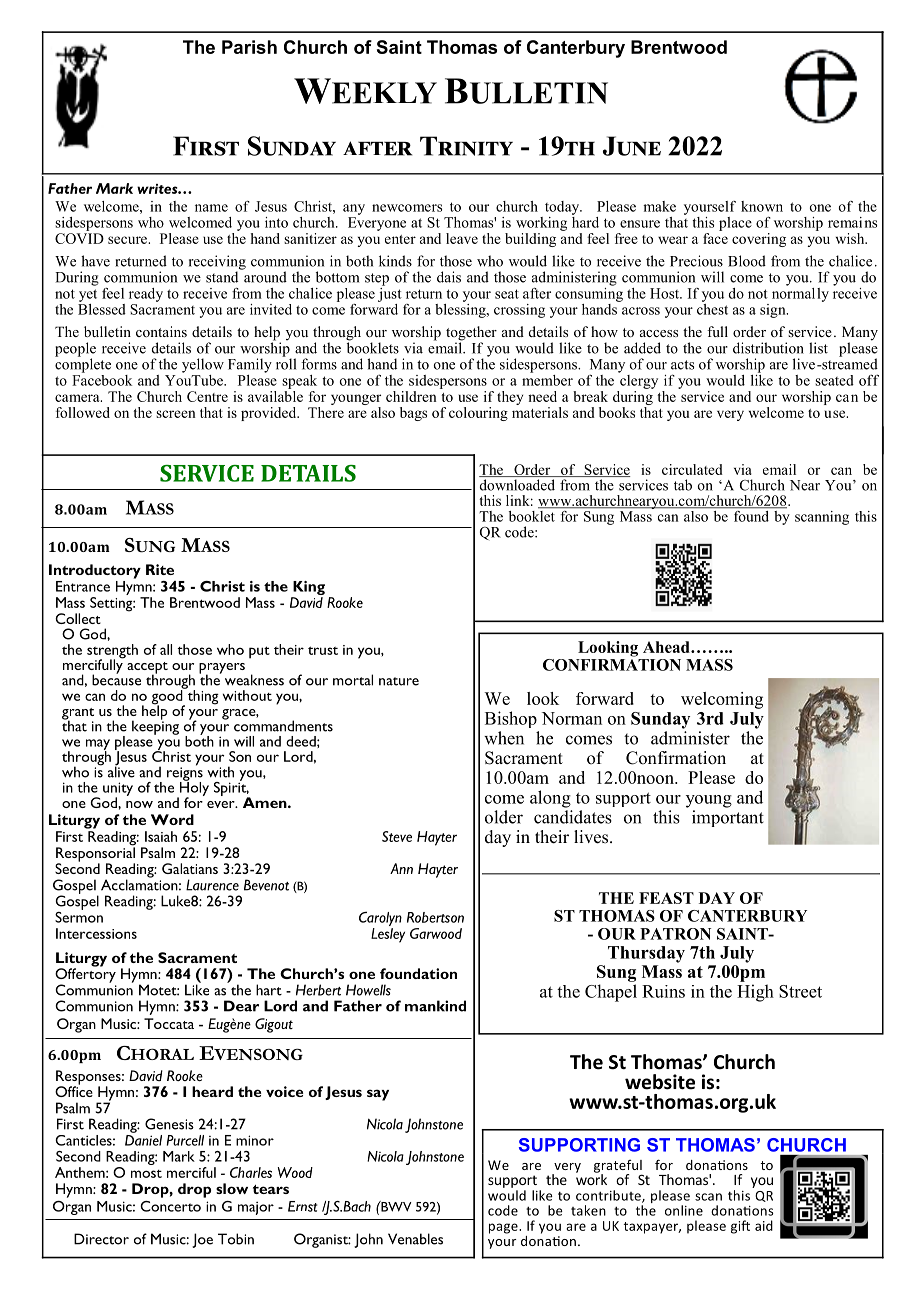 The image size is (924, 1308). Describe the element at coordinates (504, 817) in the image. I see `older` at that location.
